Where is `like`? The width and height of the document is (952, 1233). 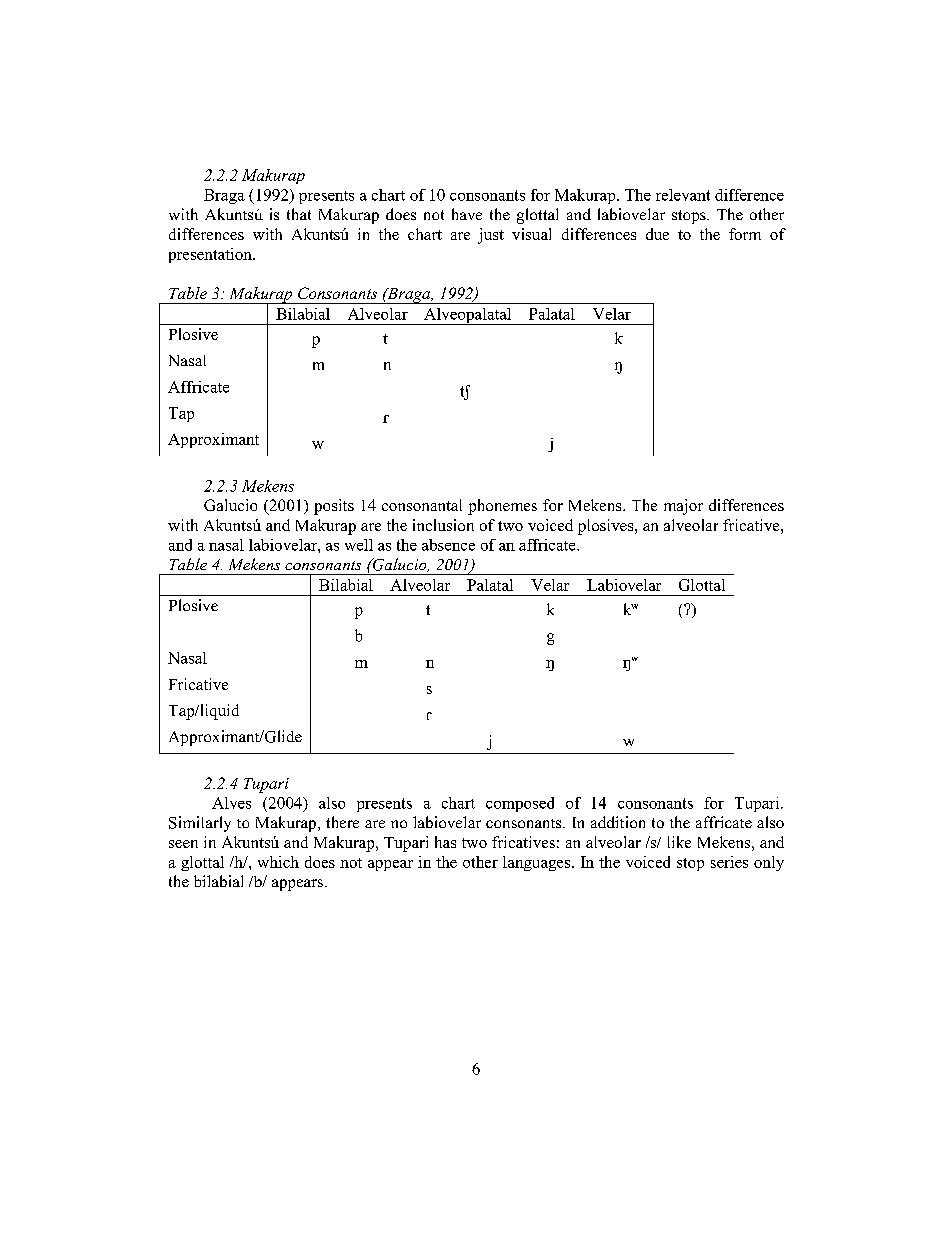
like is located at coordinates (679, 842).
